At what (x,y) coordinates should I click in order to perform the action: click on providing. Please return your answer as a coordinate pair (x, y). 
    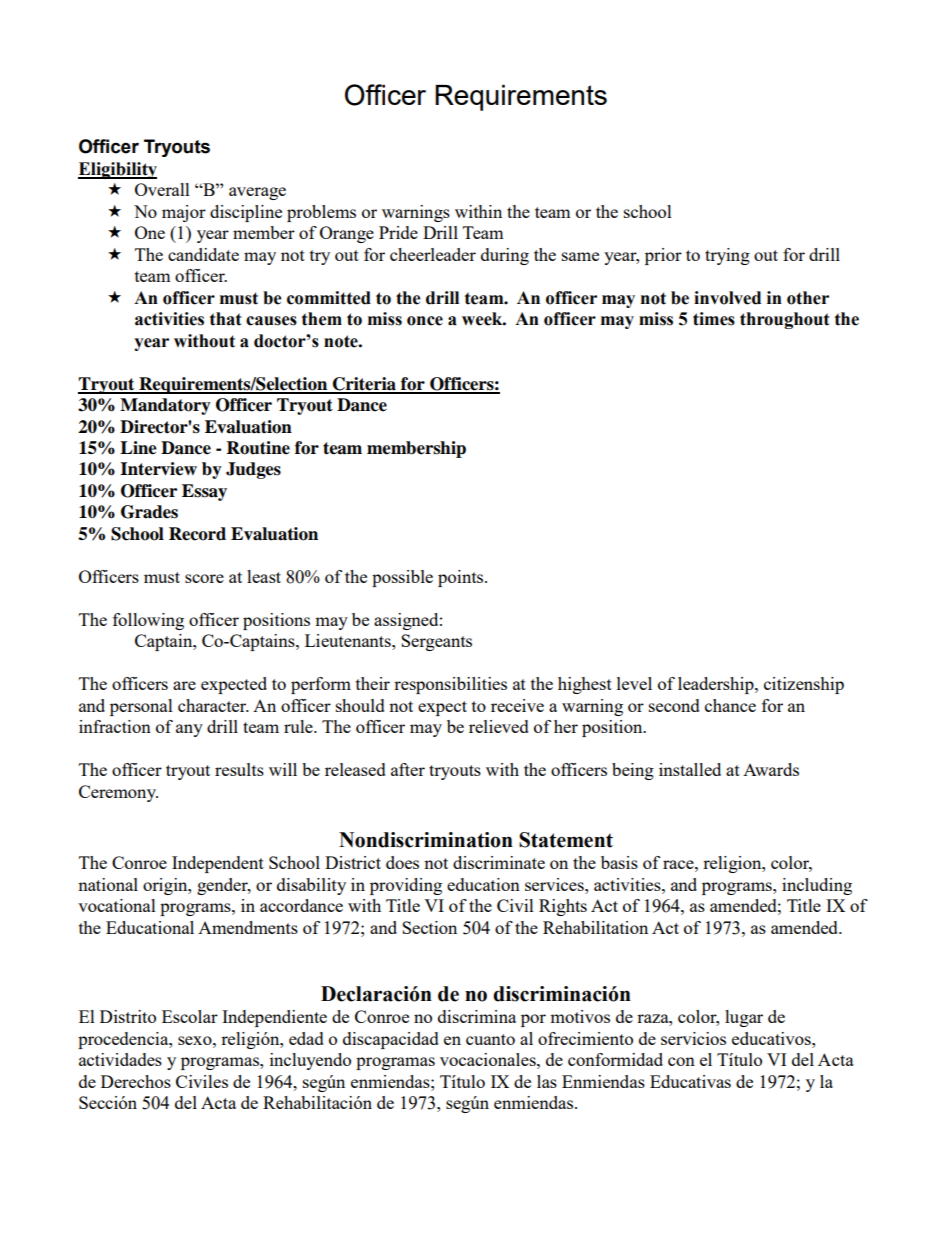
    Looking at the image, I should click on (406, 886).
